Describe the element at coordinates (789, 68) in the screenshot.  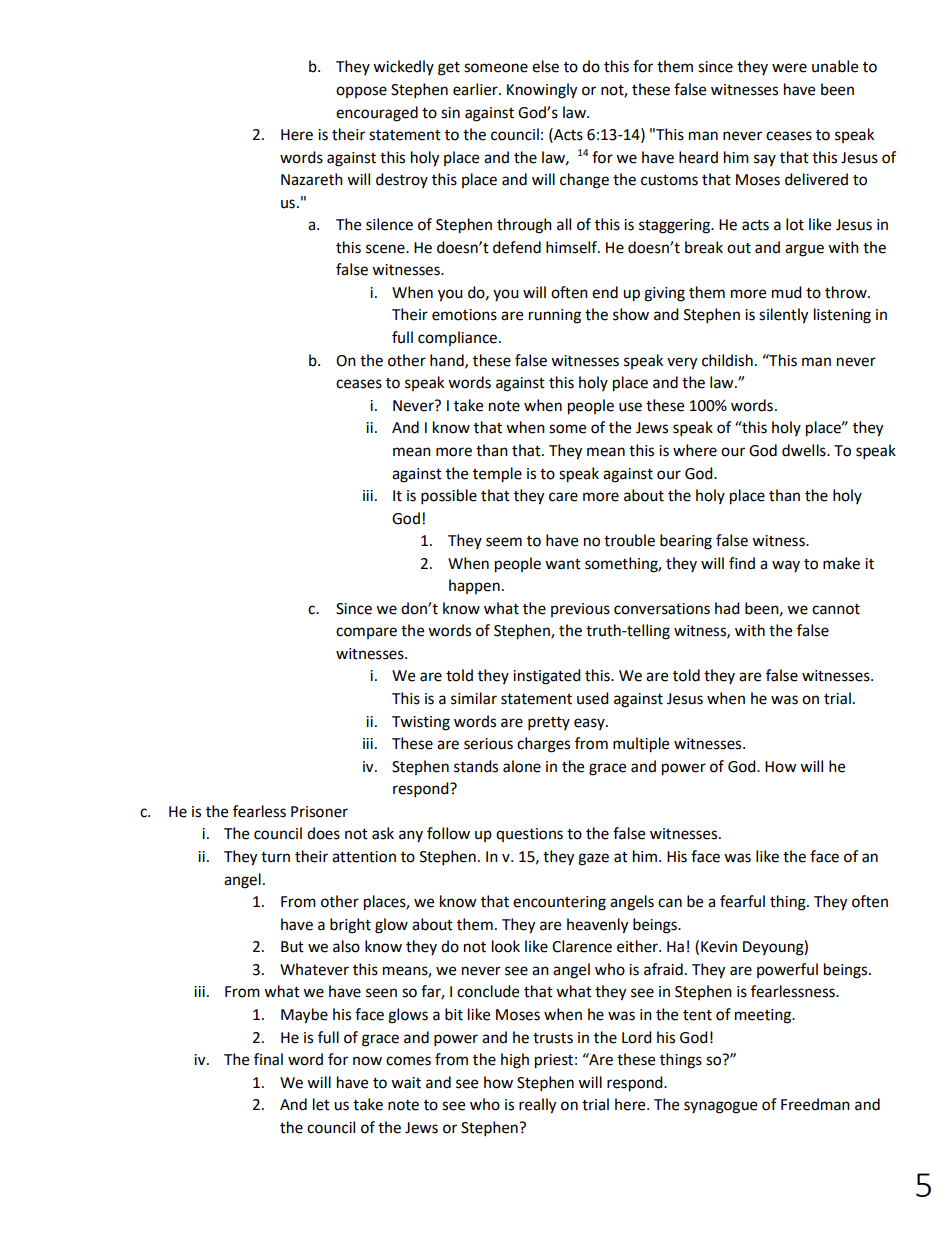
I see `were` at that location.
